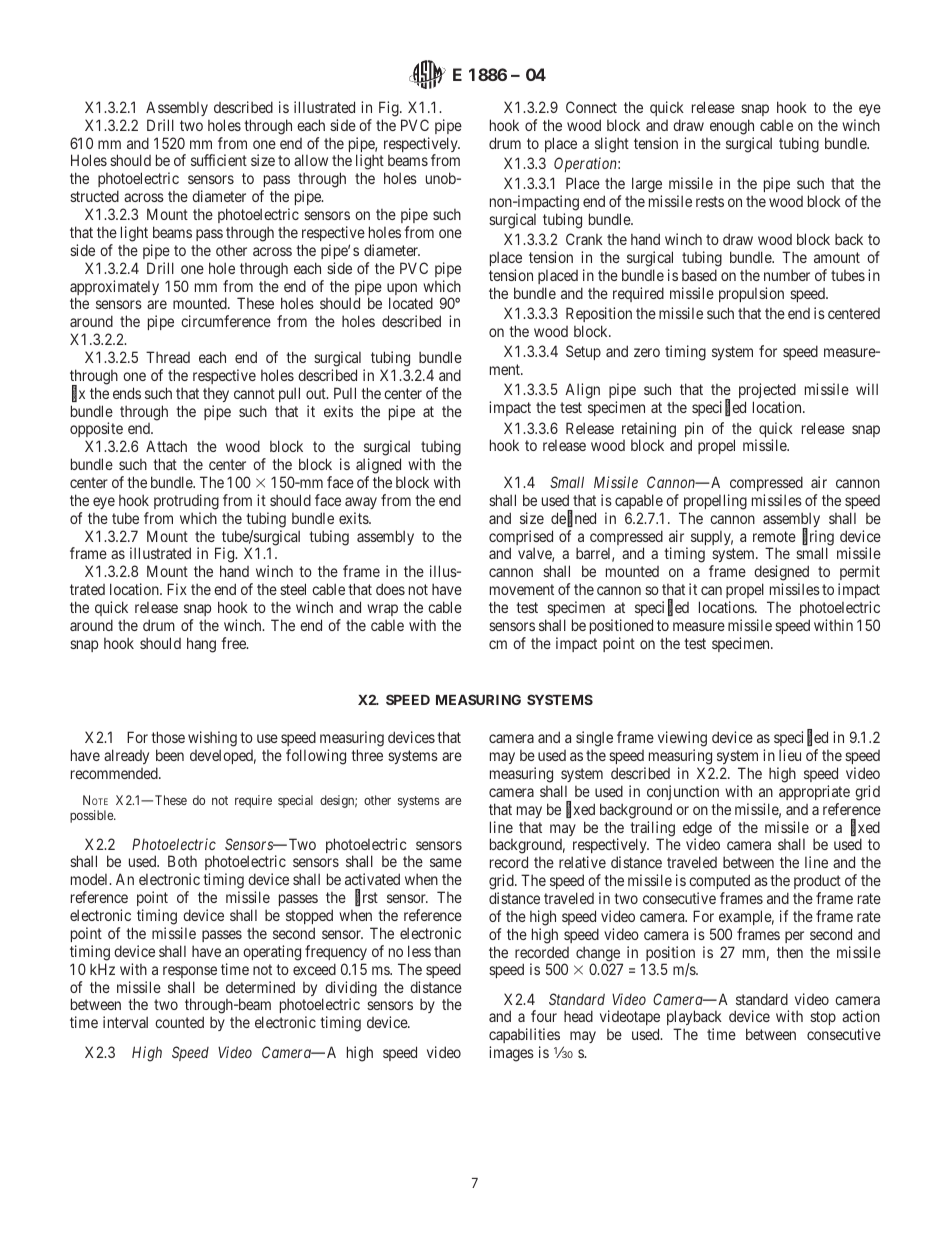 The height and width of the document is (1233, 952). I want to click on counted, so click(179, 1022).
